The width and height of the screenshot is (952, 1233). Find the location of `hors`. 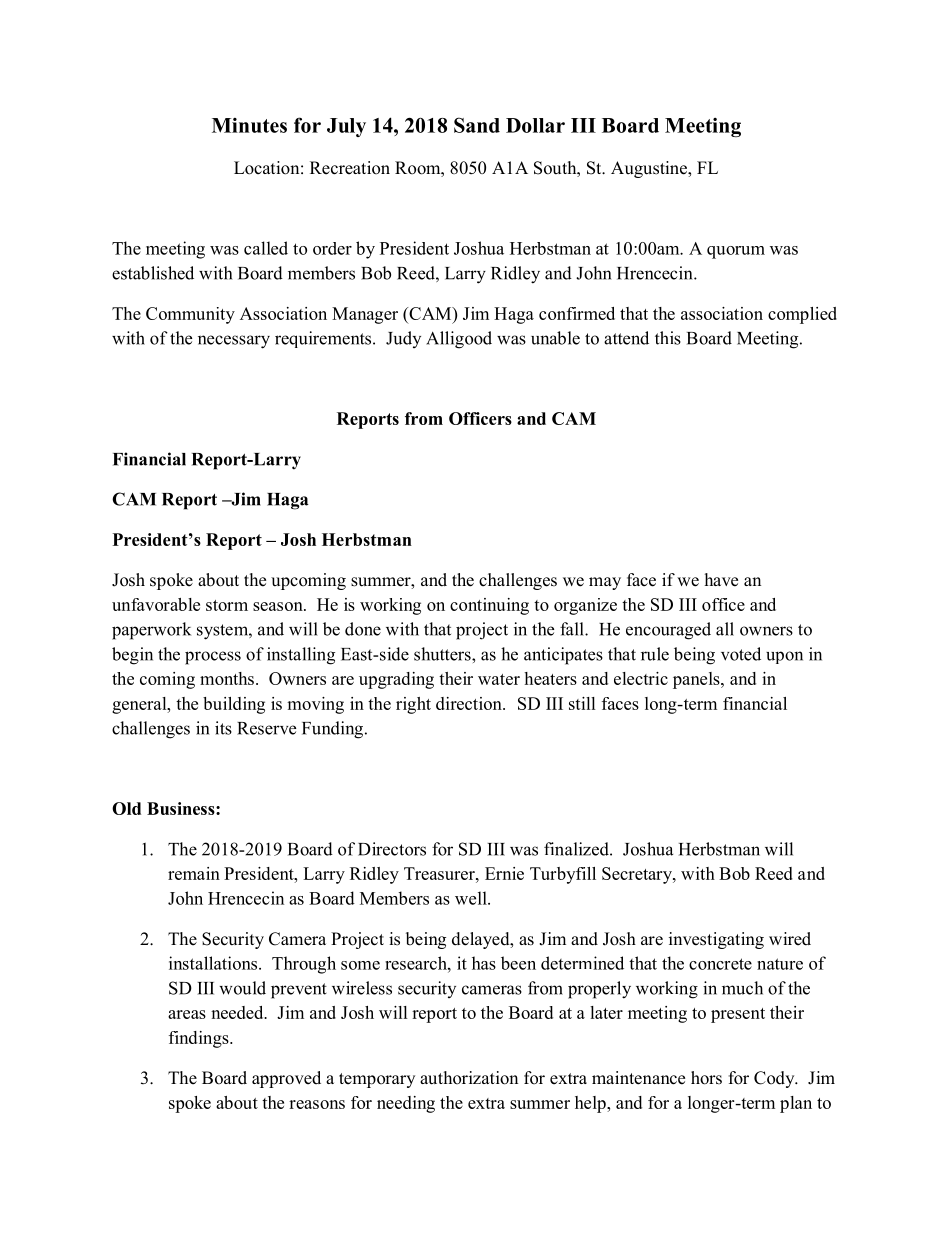

hors is located at coordinates (706, 1078).
